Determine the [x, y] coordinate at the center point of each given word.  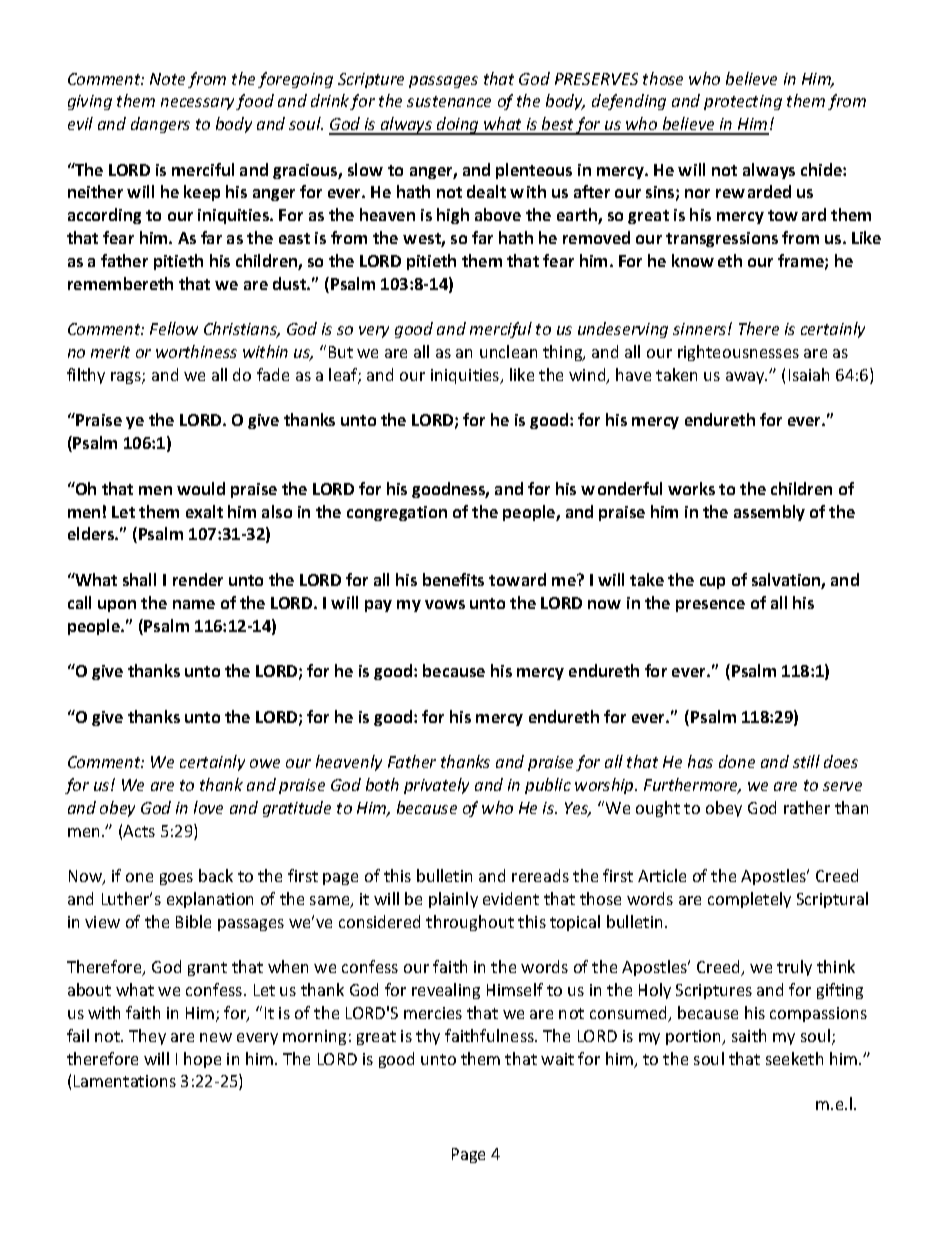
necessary [199, 104]
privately [436, 786]
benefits [453, 579]
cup [712, 583]
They [147, 1037]
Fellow [174, 328]
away [746, 378]
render [198, 579]
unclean [508, 351]
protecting [743, 102]
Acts [139, 831]
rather [807, 807]
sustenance [449, 101]
